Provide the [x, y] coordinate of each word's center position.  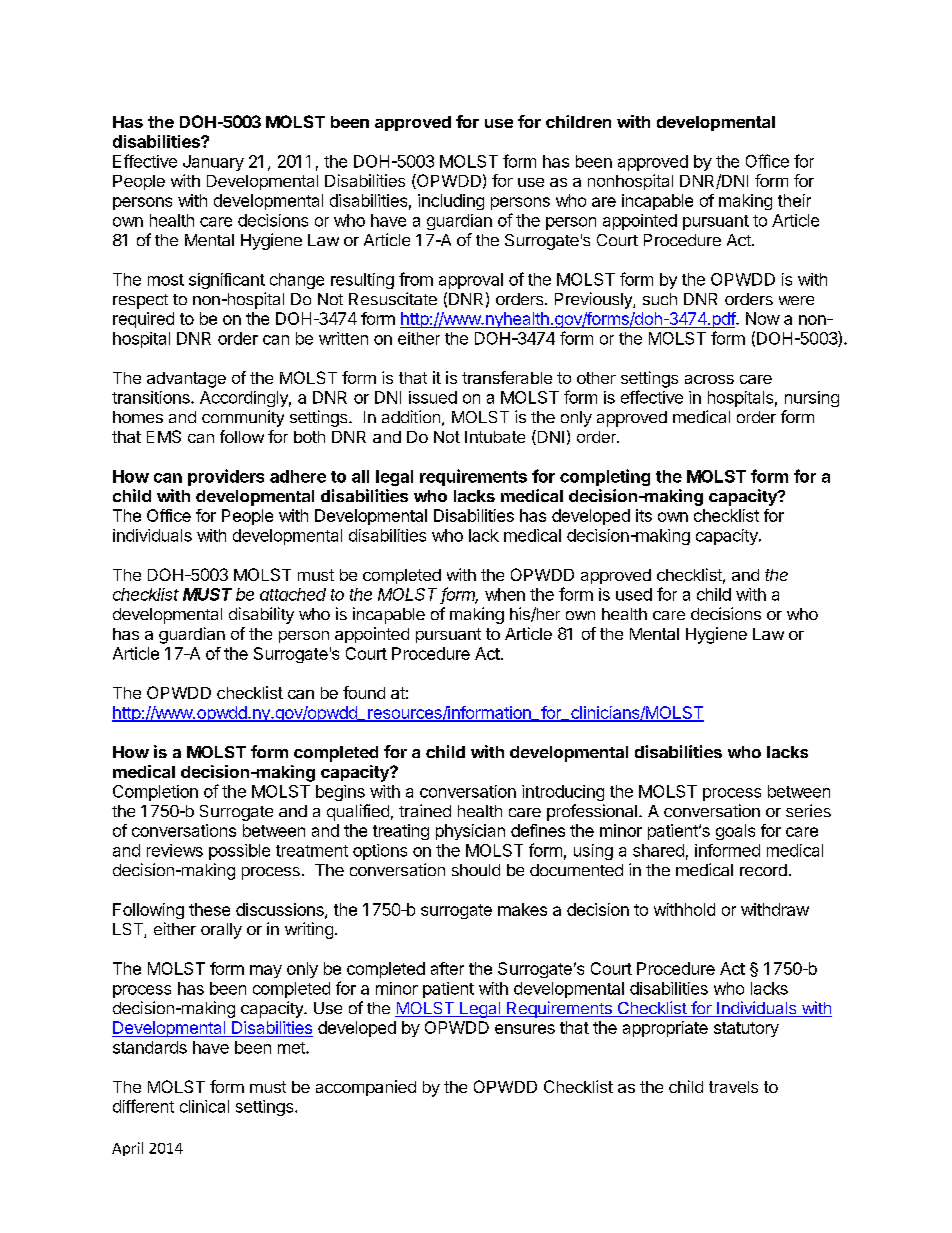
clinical [204, 1106]
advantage [186, 380]
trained [425, 810]
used [634, 594]
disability [261, 615]
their [794, 200]
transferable [507, 377]
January [213, 163]
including [451, 202]
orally [221, 931]
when [505, 594]
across [709, 379]
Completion [155, 793]
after [447, 968]
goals [735, 832]
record [763, 870]
